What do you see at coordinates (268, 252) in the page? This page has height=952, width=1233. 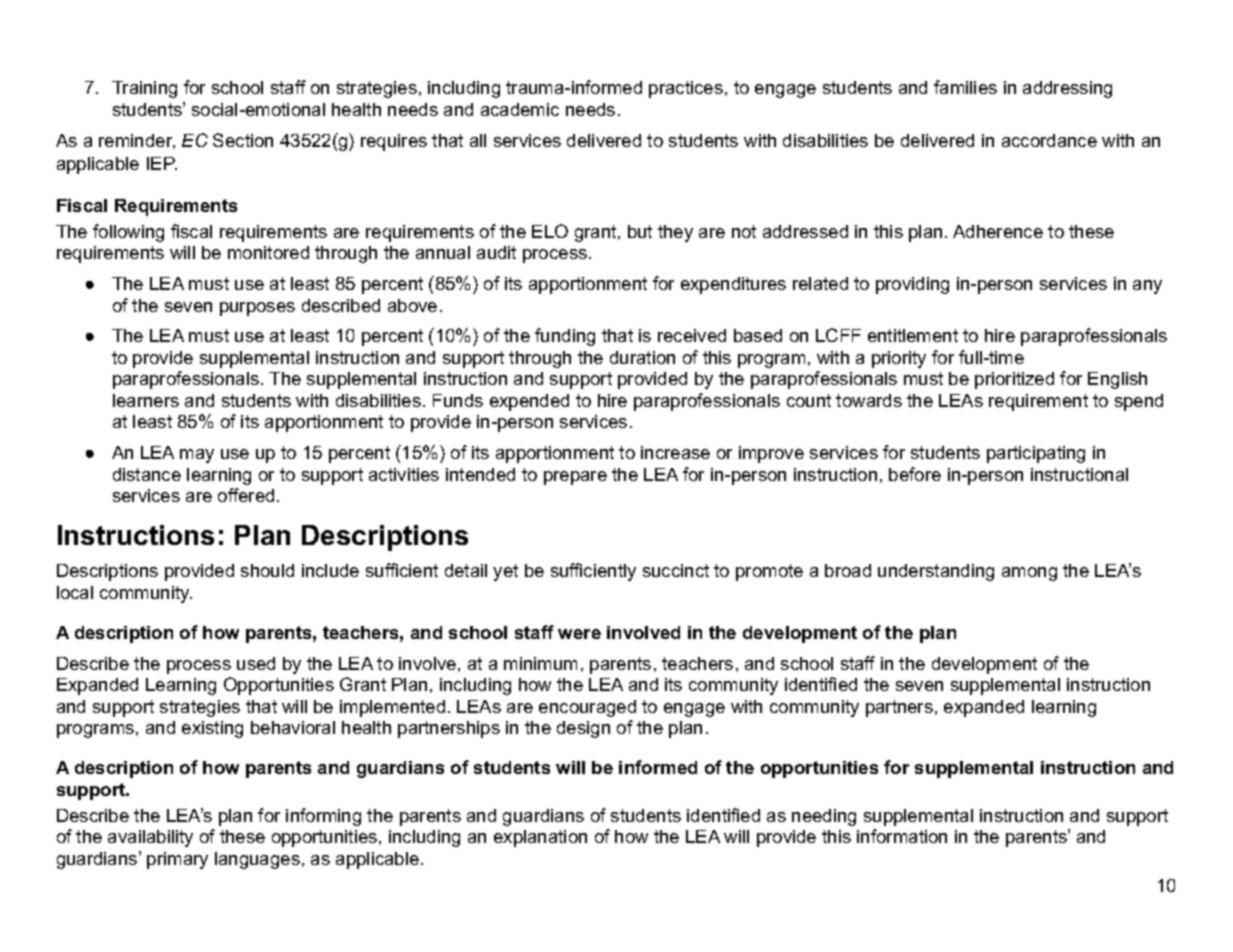 I see `monitored` at bounding box center [268, 252].
